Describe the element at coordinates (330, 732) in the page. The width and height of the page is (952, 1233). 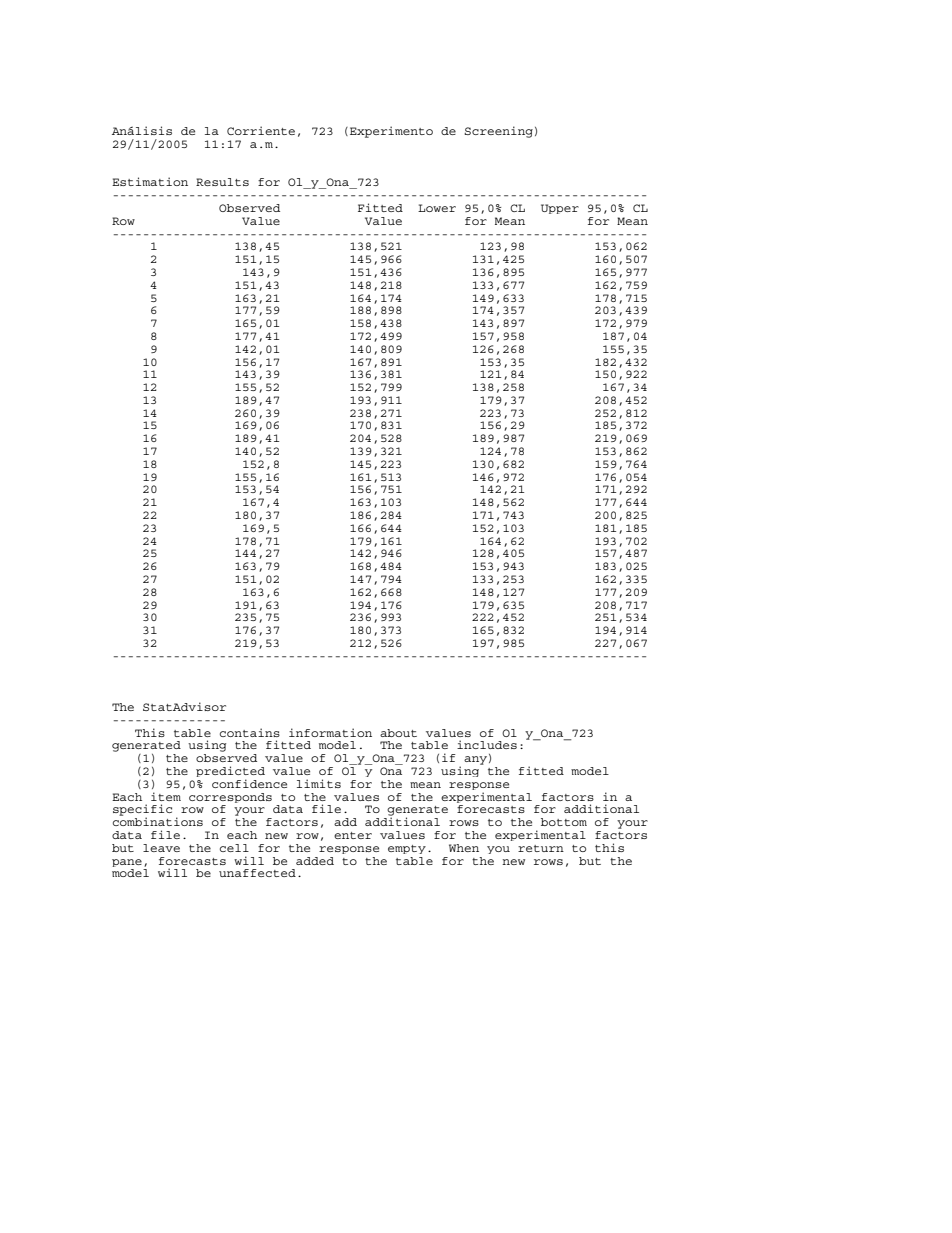
I see `information` at that location.
